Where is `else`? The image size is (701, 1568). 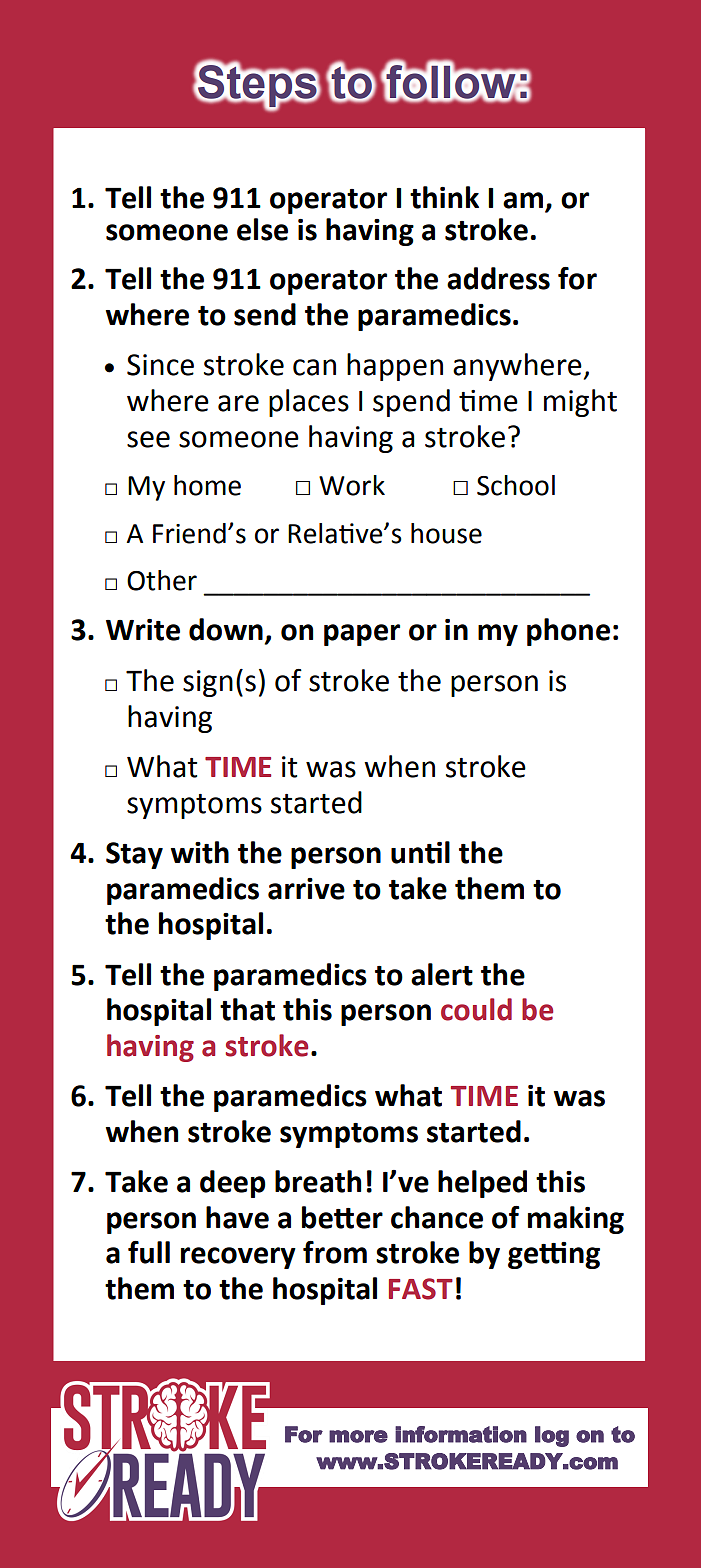
else is located at coordinates (262, 229).
